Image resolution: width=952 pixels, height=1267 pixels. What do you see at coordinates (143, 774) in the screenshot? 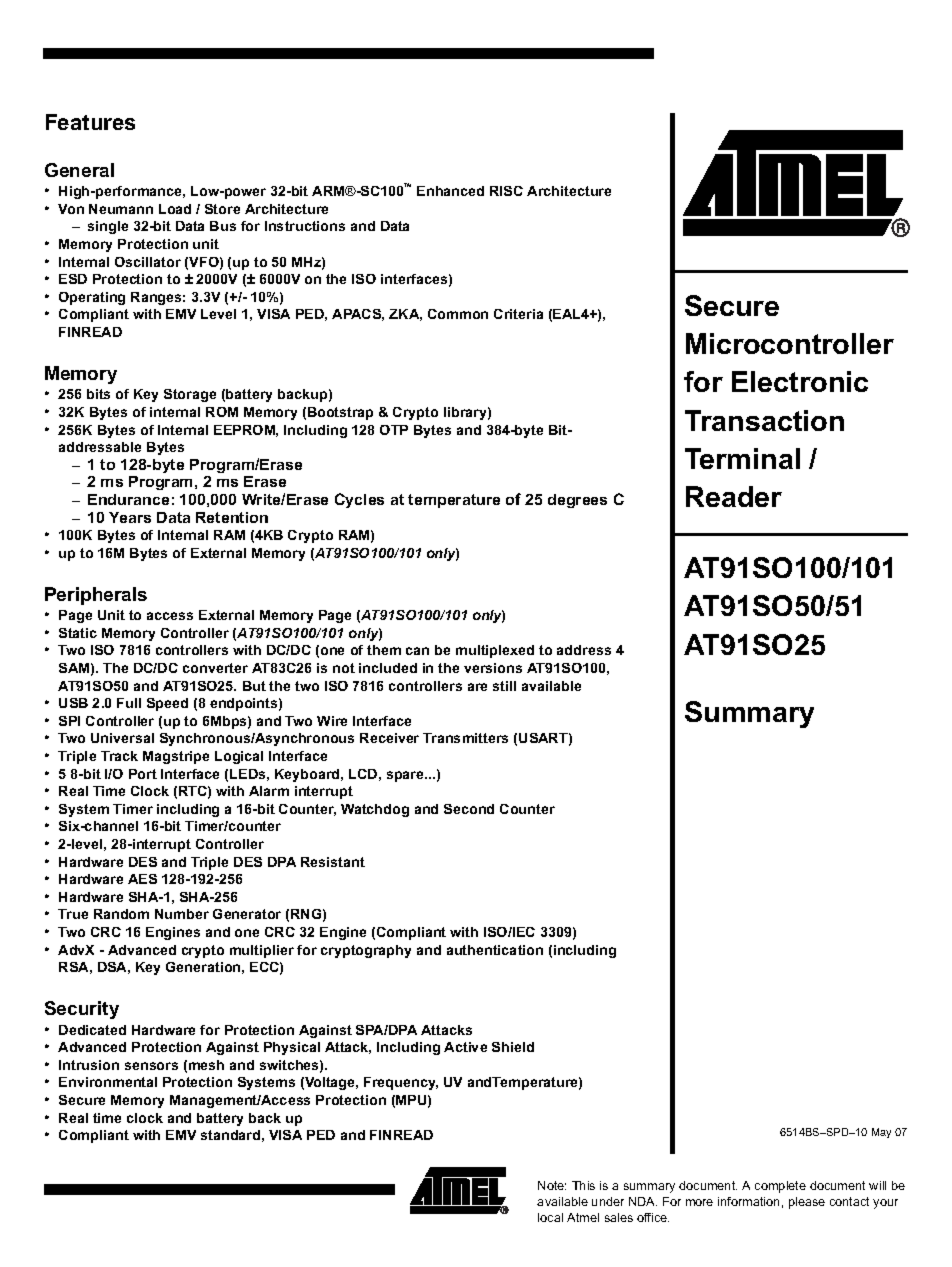
I see `Port` at bounding box center [143, 774].
